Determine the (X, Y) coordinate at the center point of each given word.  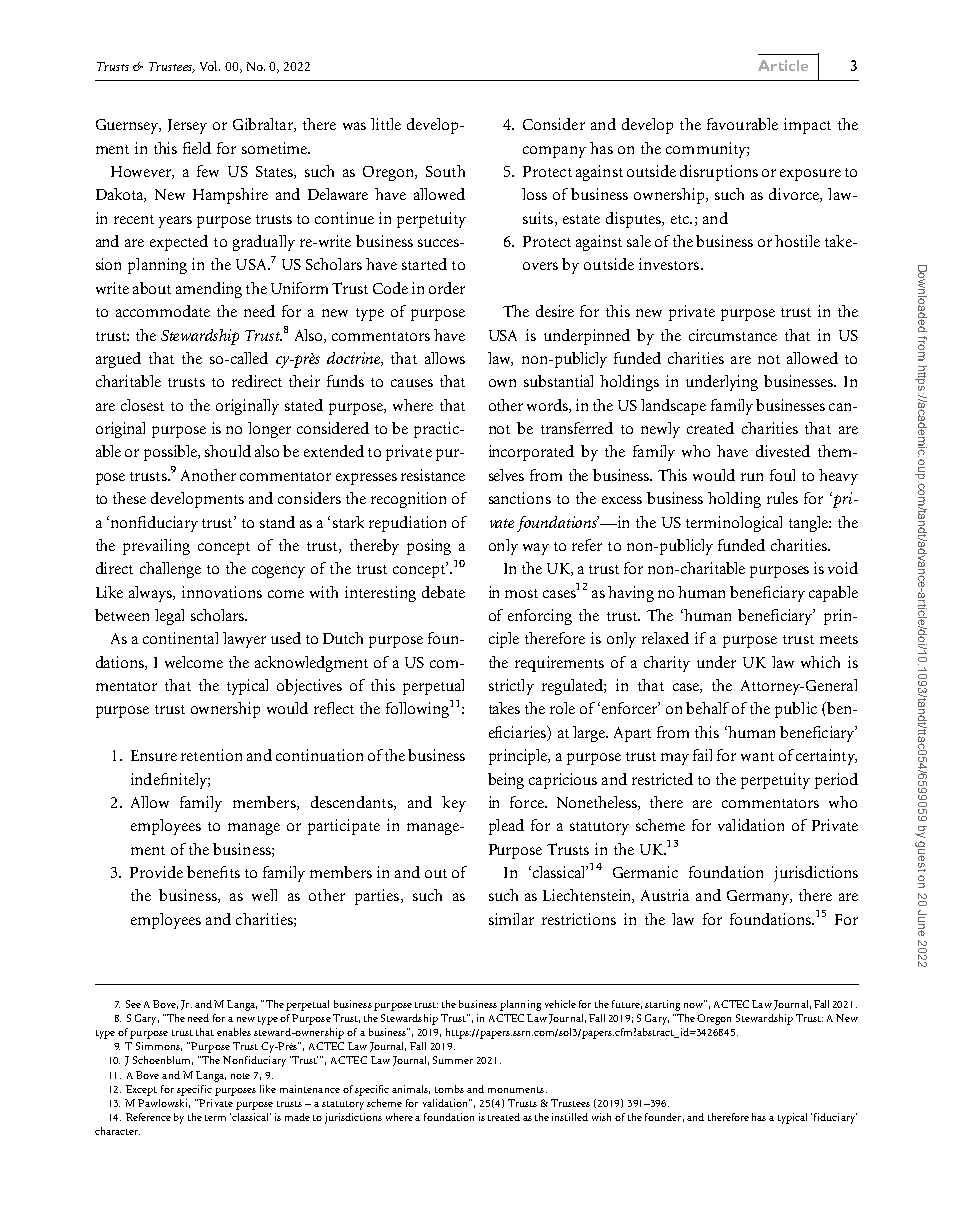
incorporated (531, 453)
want (757, 756)
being (506, 781)
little (386, 124)
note (240, 1076)
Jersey (187, 126)
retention (211, 755)
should (228, 451)
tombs (449, 1089)
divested (783, 451)
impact (807, 126)
